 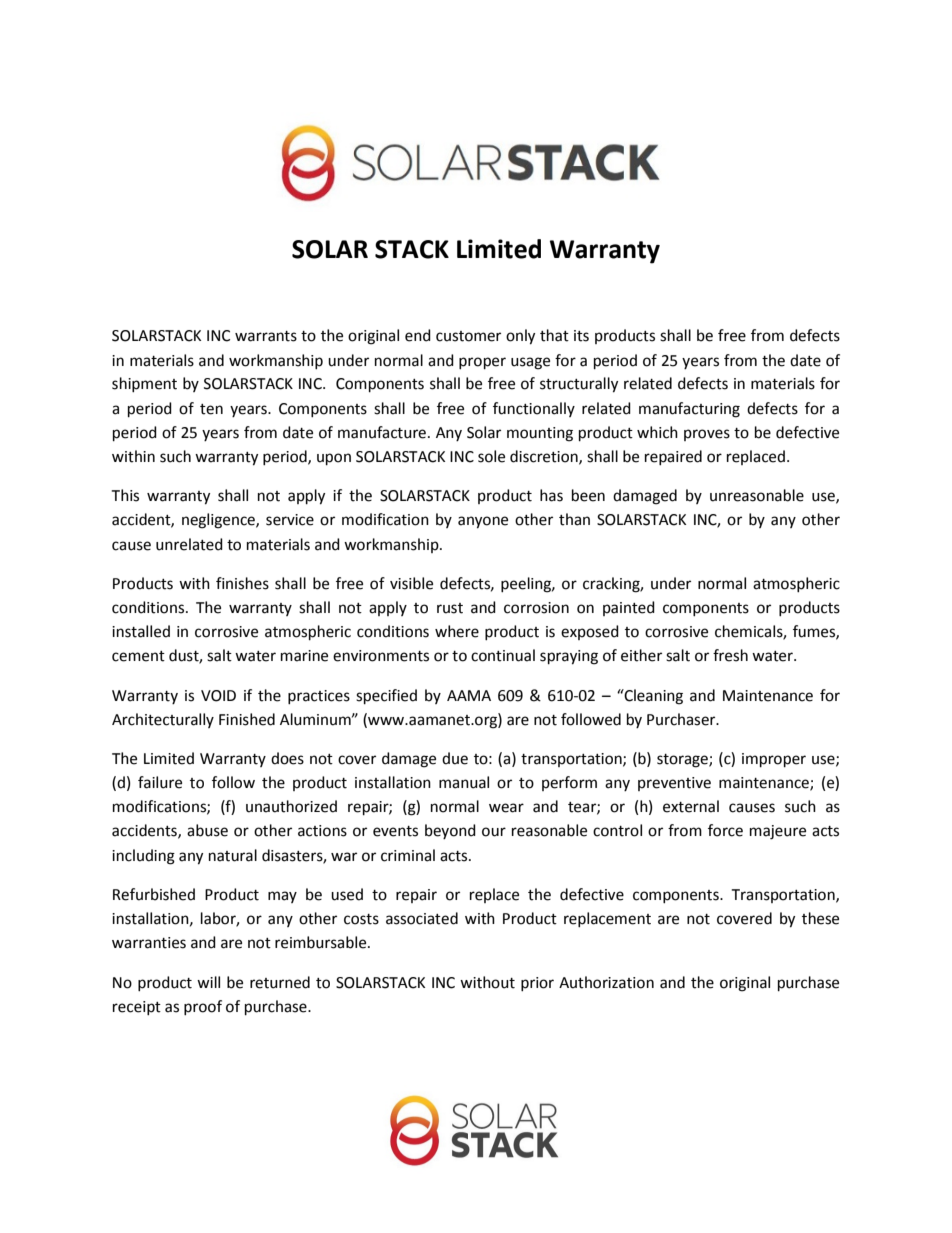 I want to click on fresh, so click(x=730, y=655).
